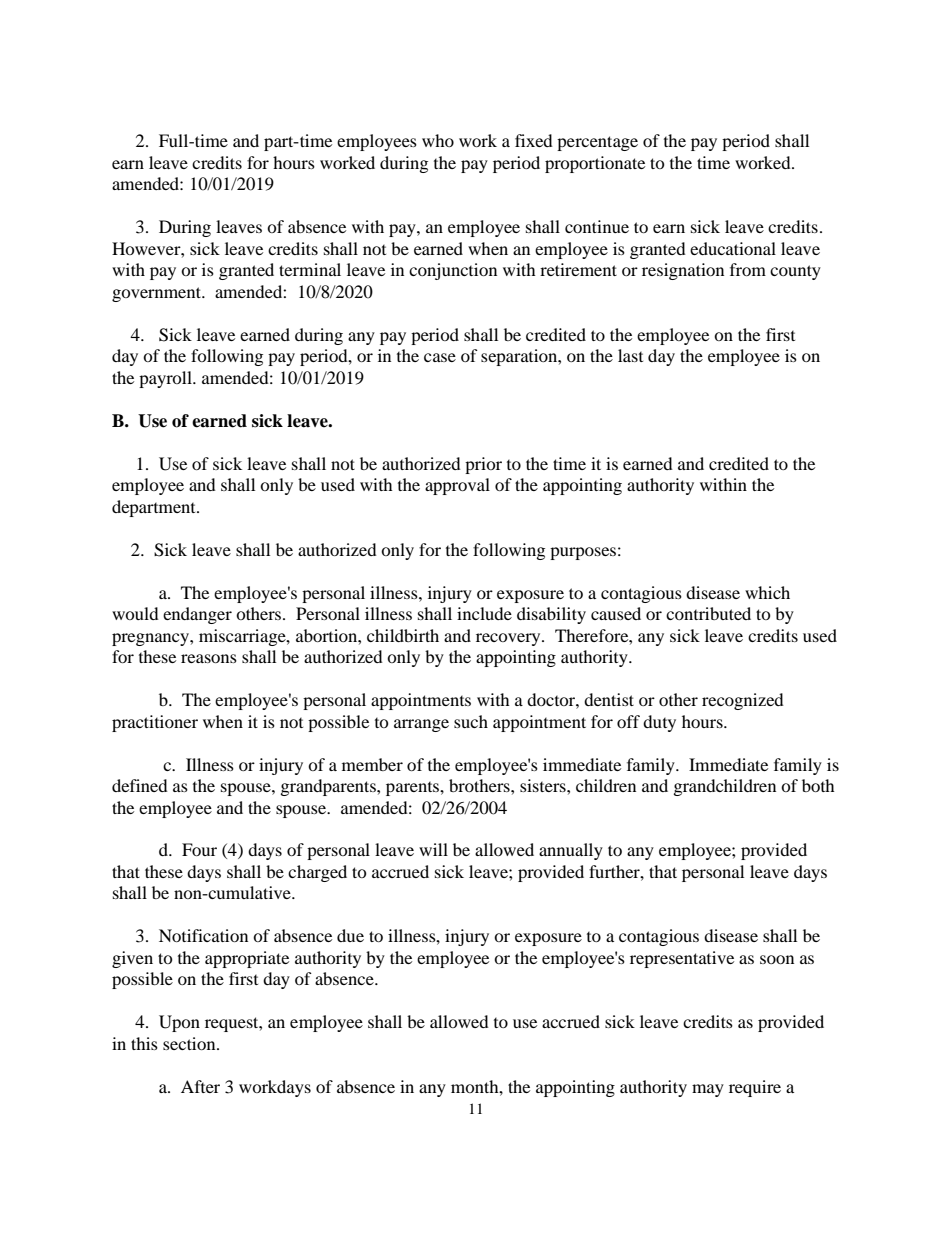 This image has height=1233, width=952. What do you see at coordinates (483, 465) in the image?
I see `prior` at bounding box center [483, 465].
